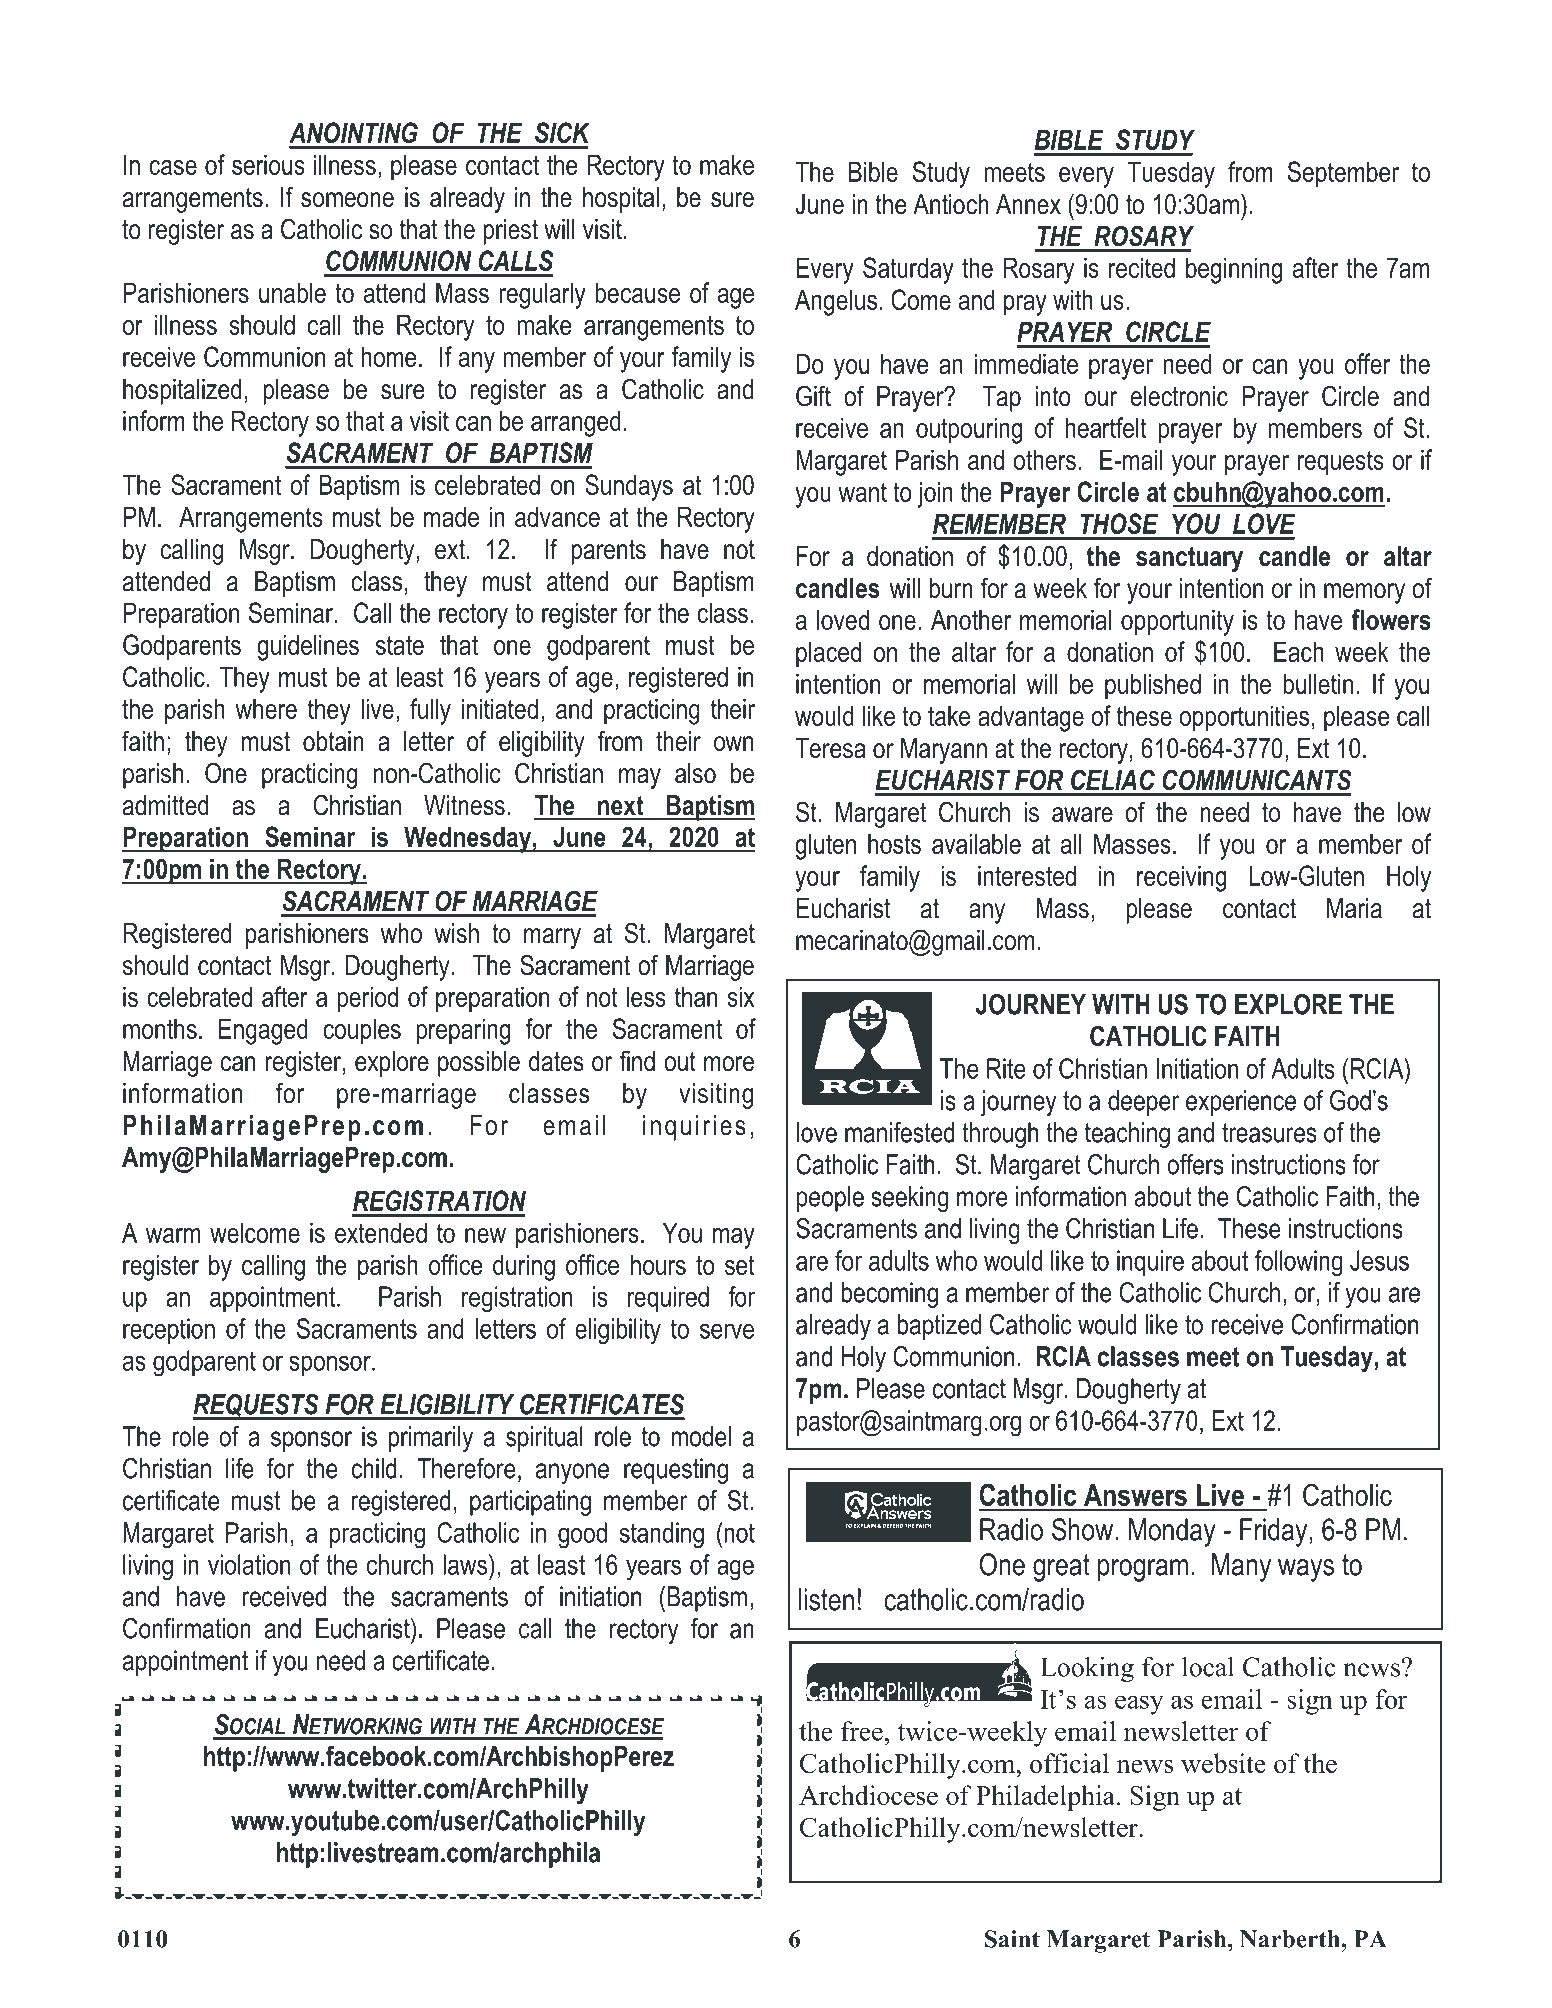 Image resolution: width=1552 pixels, height=2008 pixels. I want to click on beginning, so click(1234, 270).
